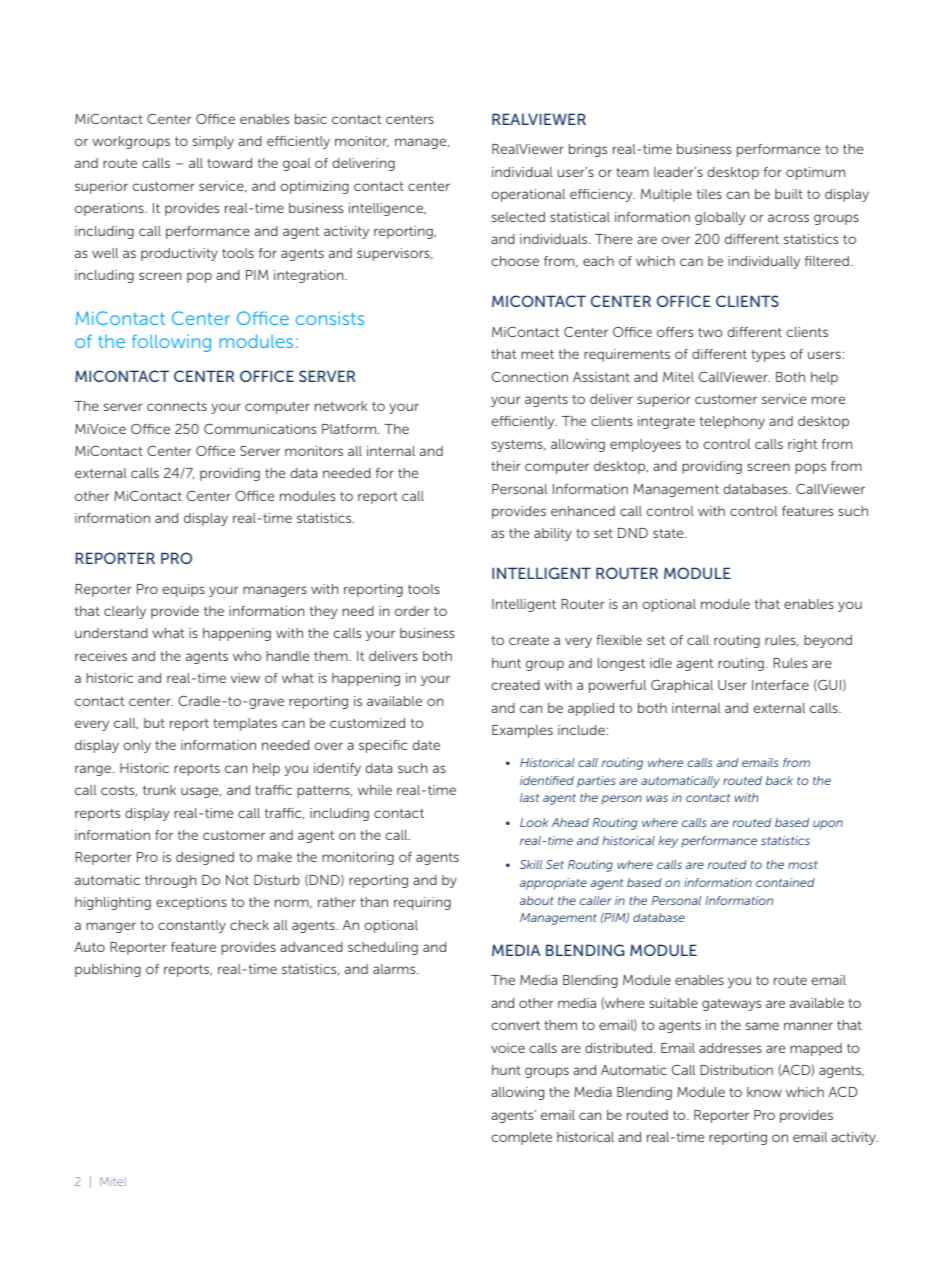 This screenshot has width=952, height=1265. Describe the element at coordinates (764, 1092) in the screenshot. I see `know` at that location.
